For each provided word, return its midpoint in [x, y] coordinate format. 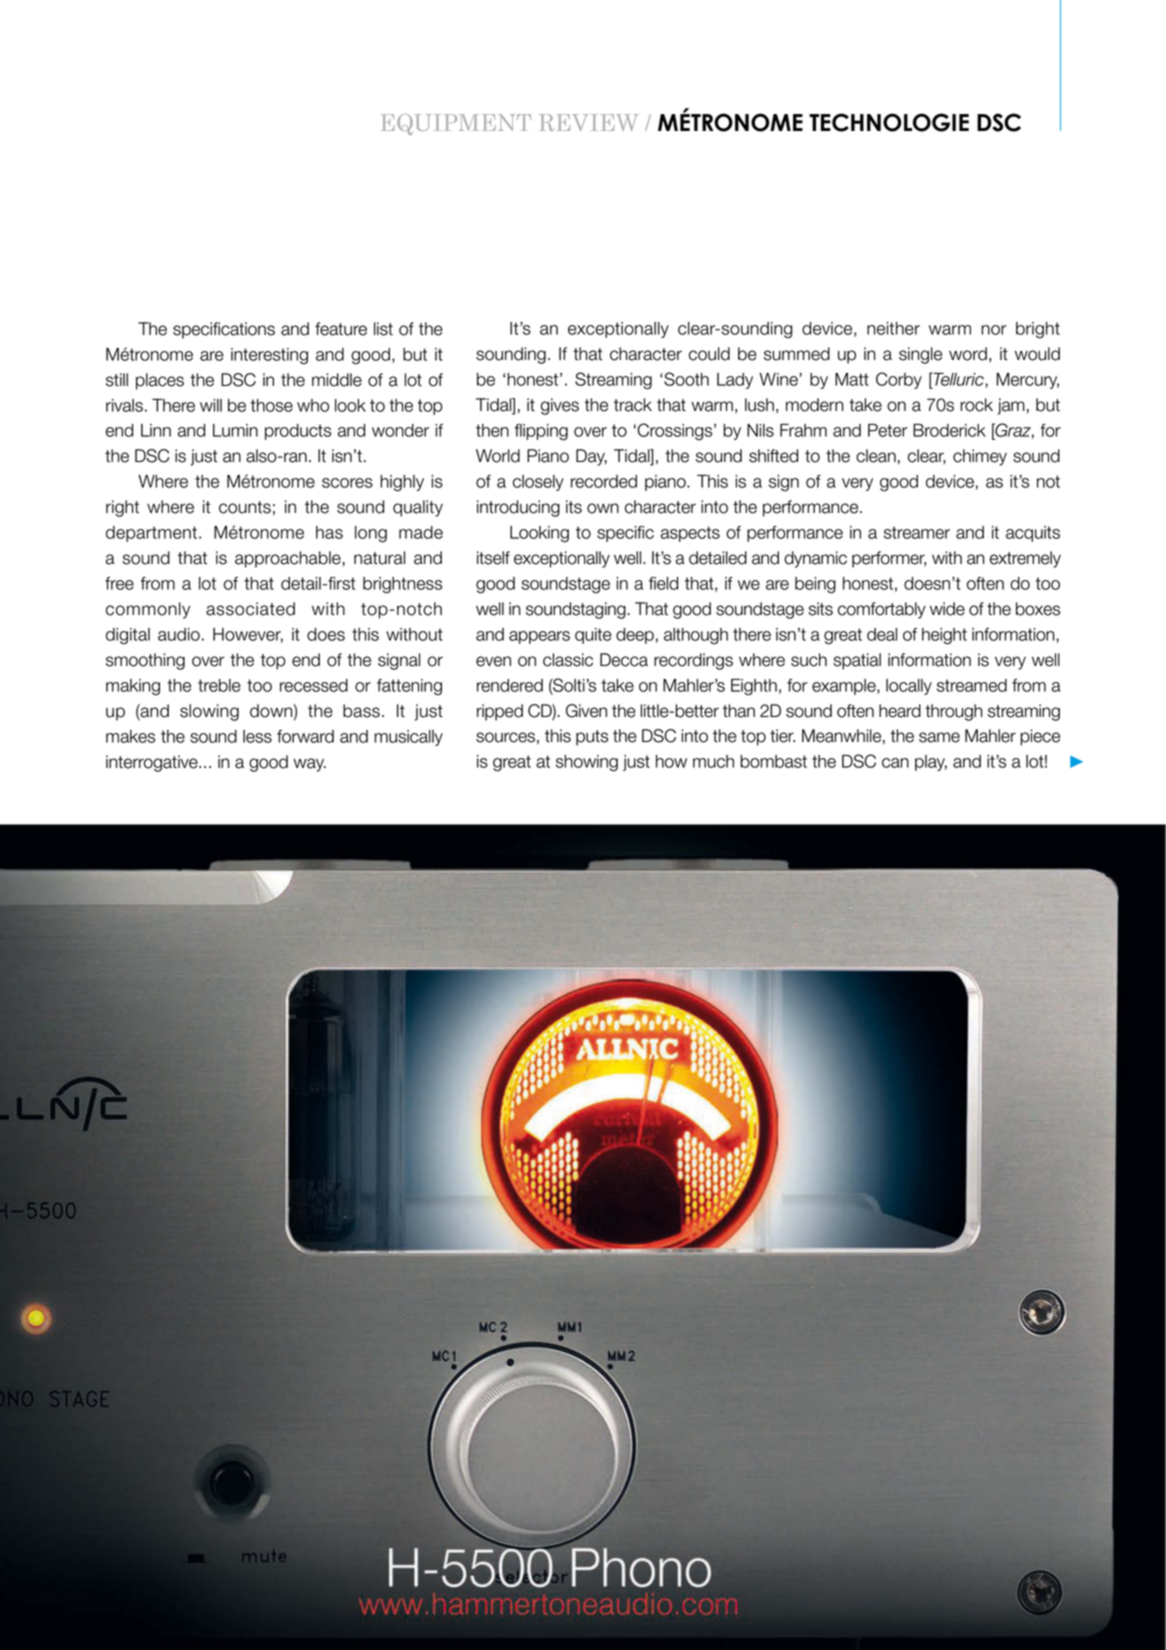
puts [592, 738]
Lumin [235, 430]
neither [893, 328]
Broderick [949, 430]
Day [591, 457]
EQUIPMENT [456, 124]
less [257, 736]
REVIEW [588, 122]
